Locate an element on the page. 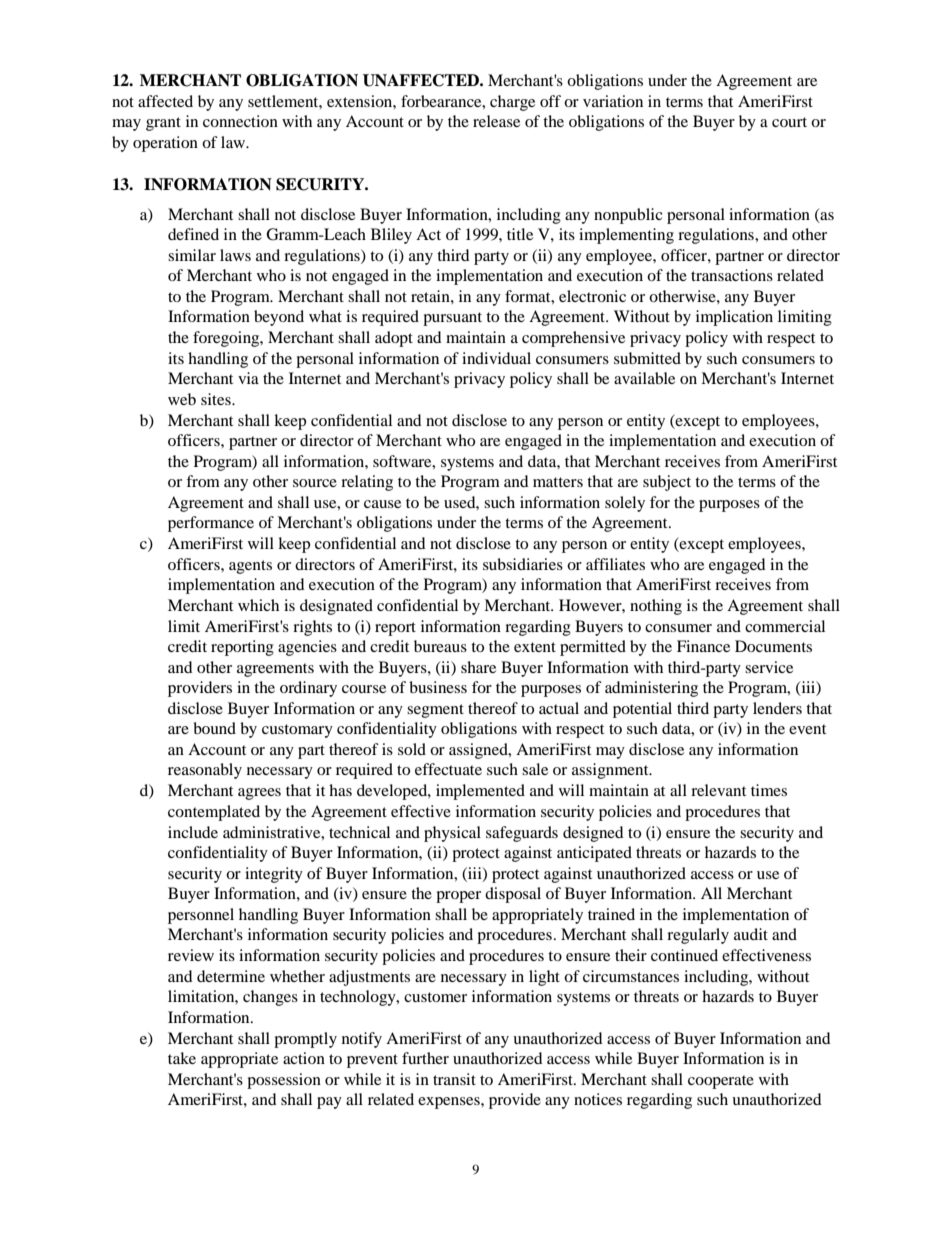 The height and width of the page is (1233, 952). assigned is located at coordinates (479, 751).
